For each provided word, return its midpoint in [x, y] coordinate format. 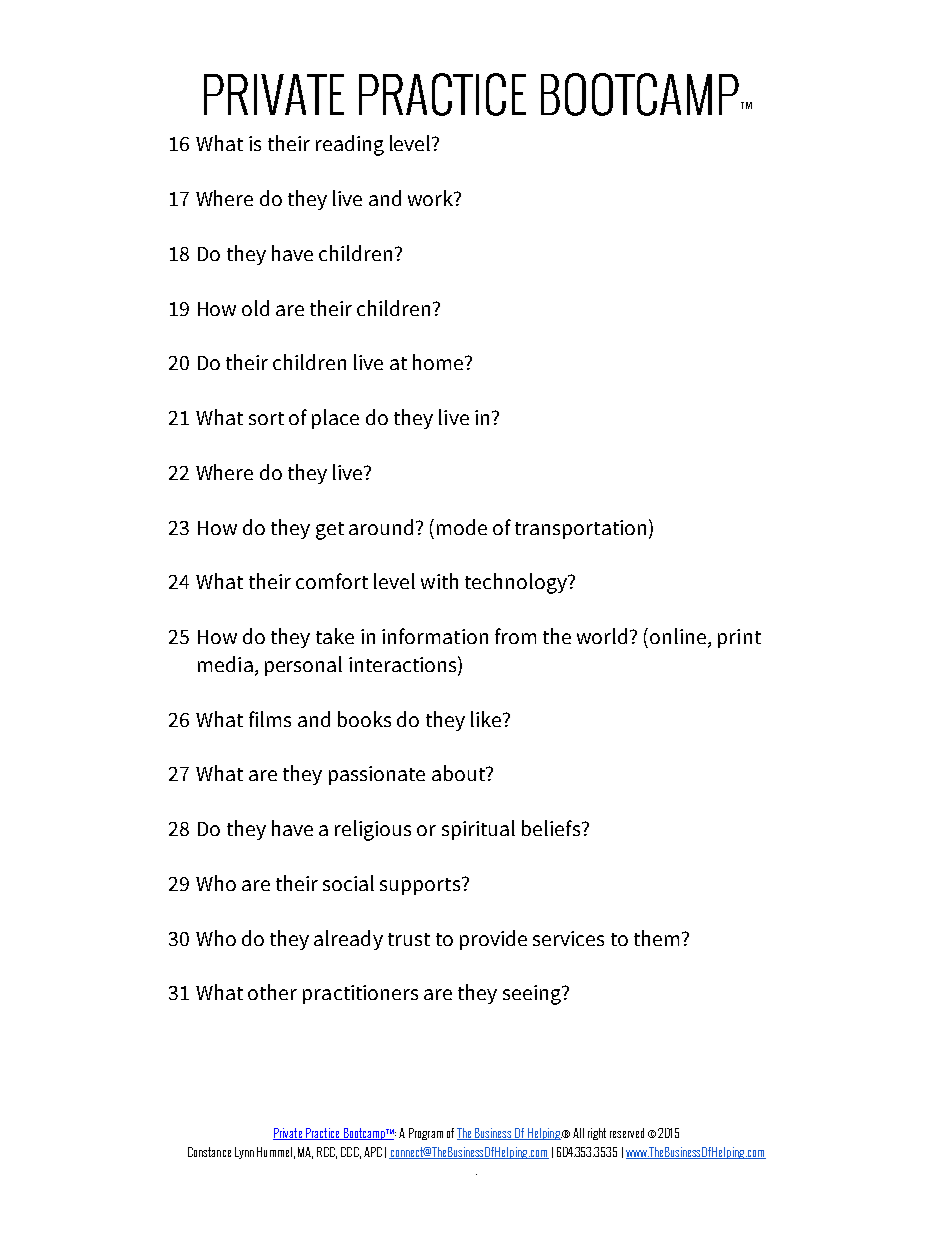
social [348, 883]
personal [303, 666]
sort [266, 418]
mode [462, 527]
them [656, 938]
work [431, 198]
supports [421, 886]
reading [350, 145]
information [435, 636]
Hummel [274, 1152]
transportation [580, 529]
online [679, 637]
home [439, 362]
